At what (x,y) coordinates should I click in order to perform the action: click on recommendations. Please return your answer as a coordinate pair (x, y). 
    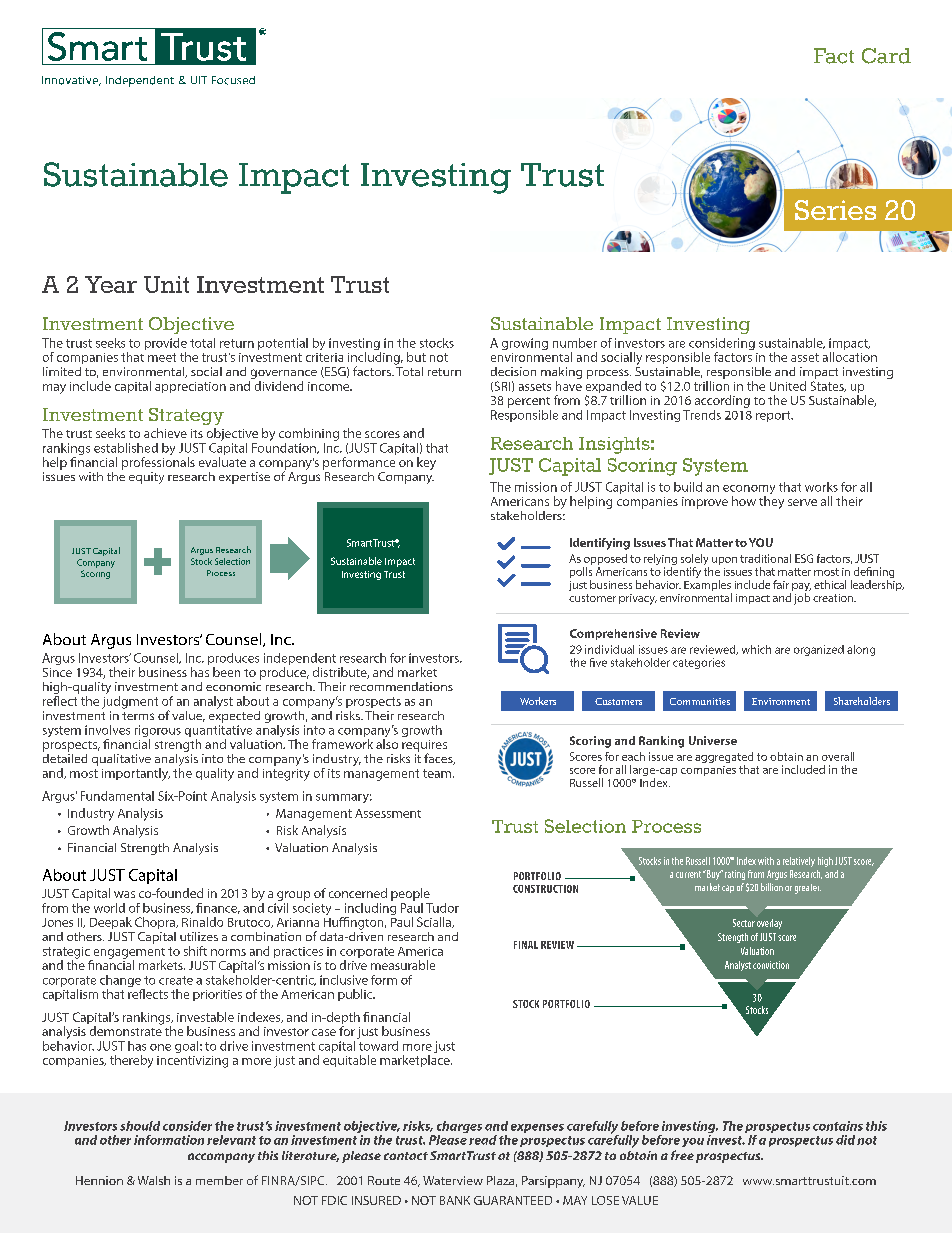
    Looking at the image, I should click on (401, 686).
